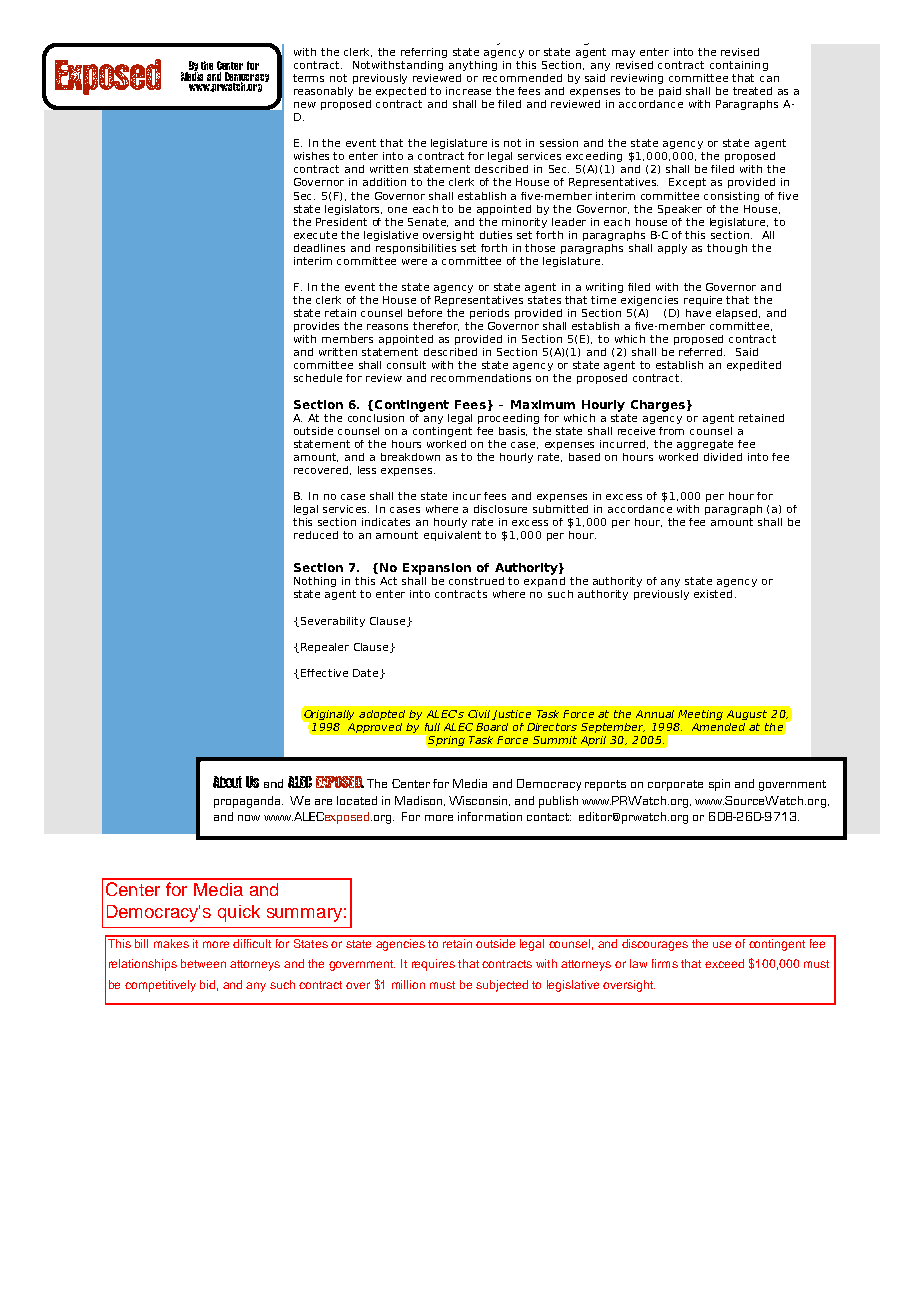  Describe the element at coordinates (713, 594) in the image. I see `existed` at that location.
